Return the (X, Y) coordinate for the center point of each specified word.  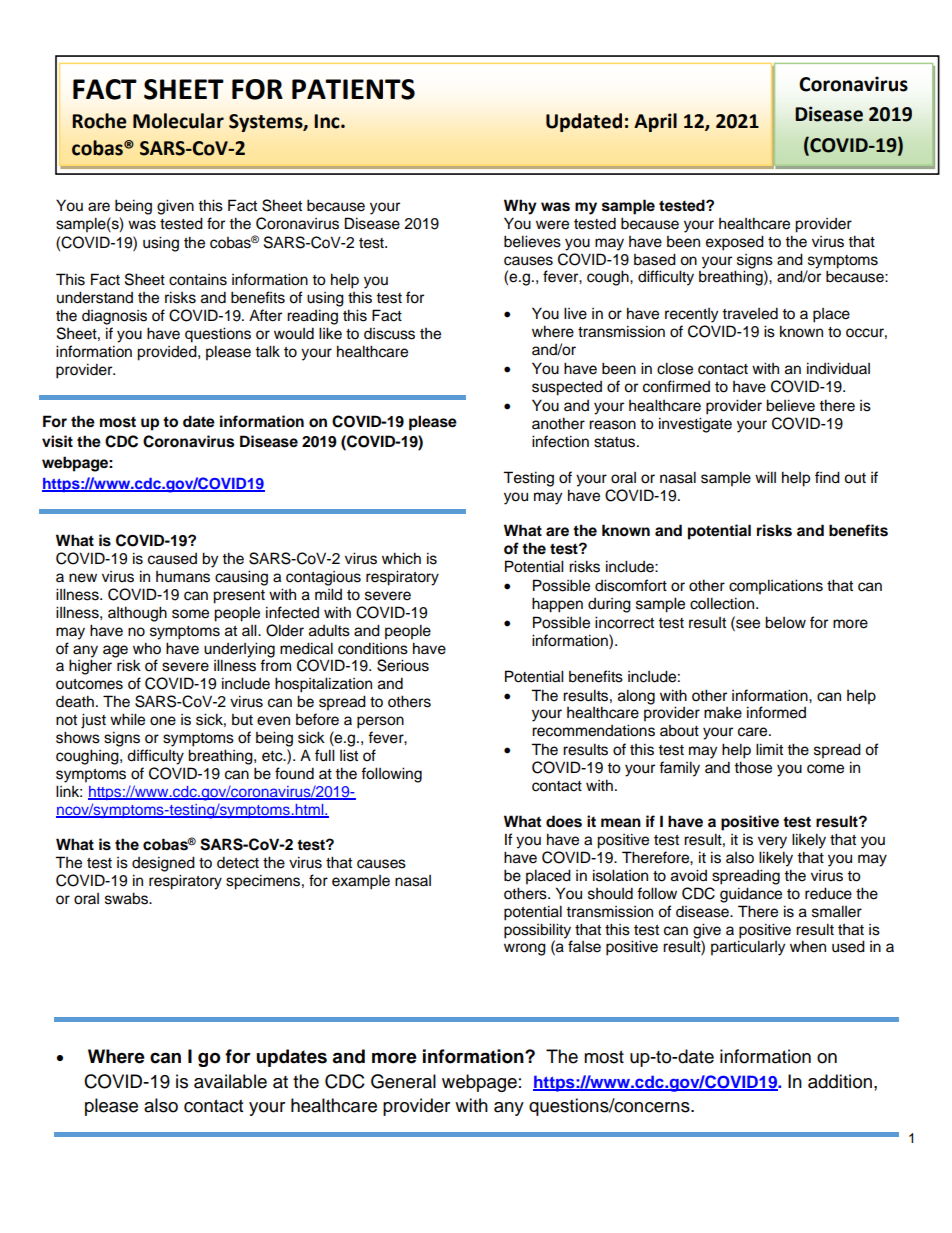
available (230, 1081)
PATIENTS (353, 89)
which (401, 558)
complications (776, 587)
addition (840, 1081)
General (403, 1081)
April (655, 122)
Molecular (178, 121)
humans (183, 577)
